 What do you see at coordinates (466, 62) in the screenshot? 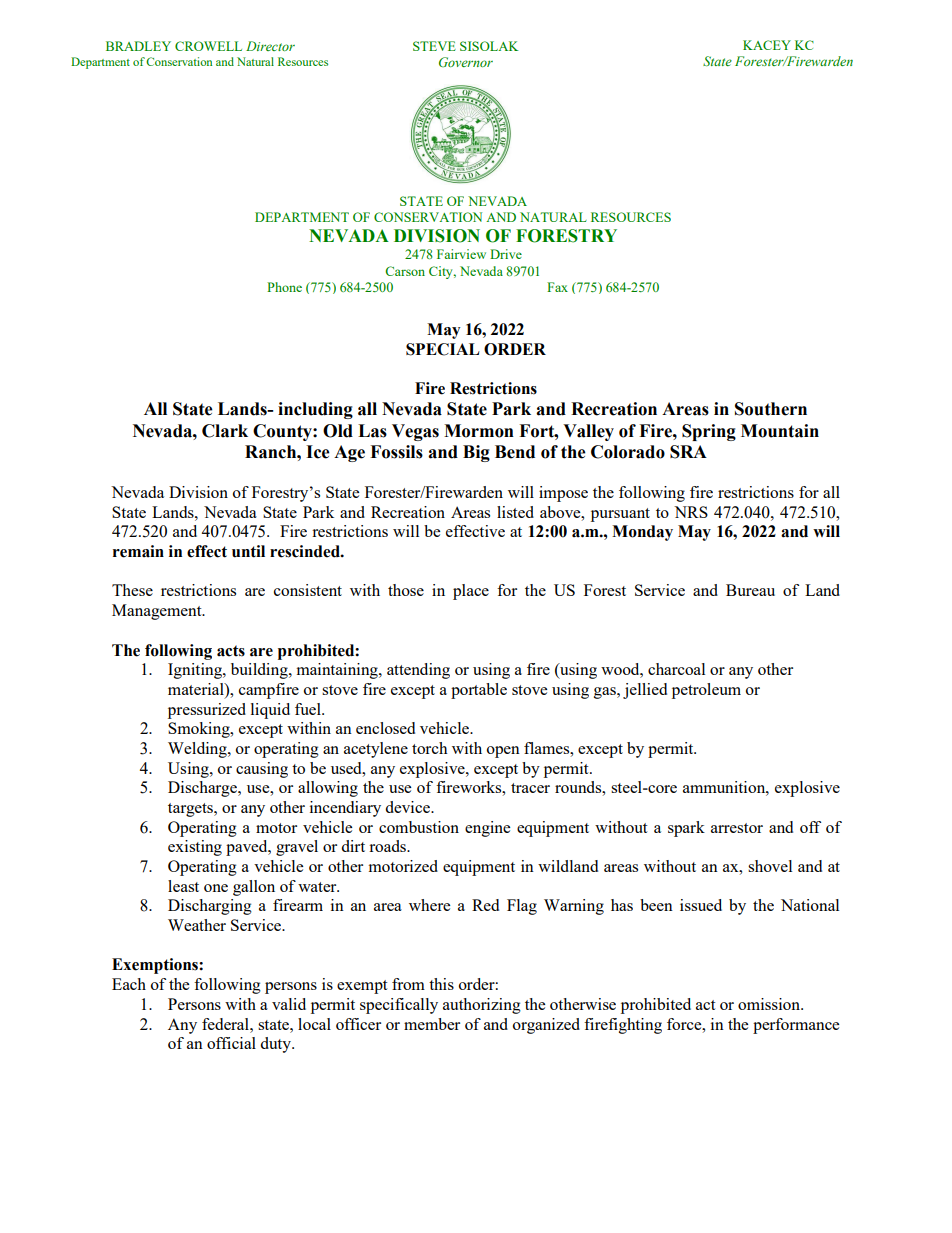
I see `Governor` at bounding box center [466, 62].
